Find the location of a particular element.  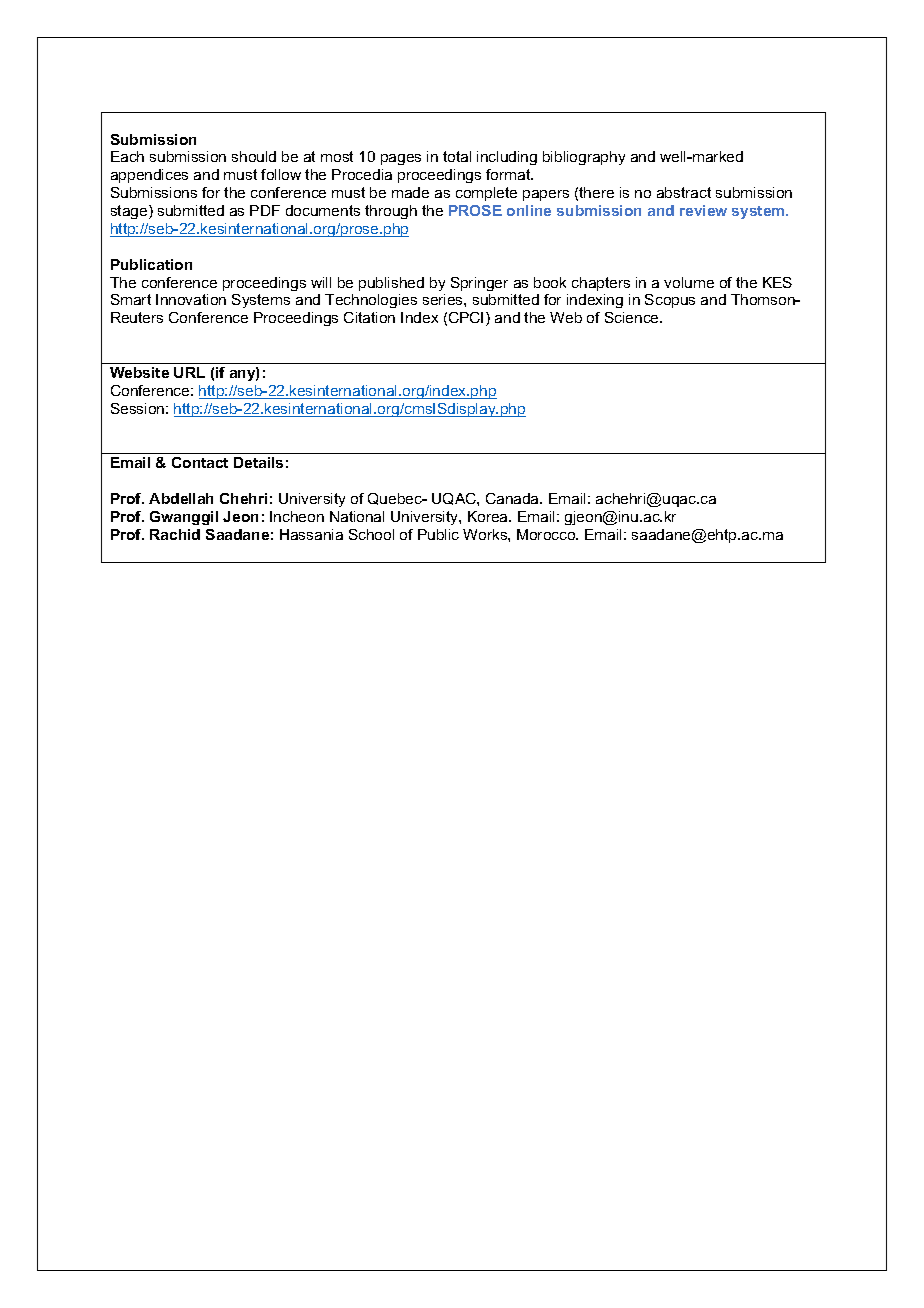

Innovation is located at coordinates (191, 299).
